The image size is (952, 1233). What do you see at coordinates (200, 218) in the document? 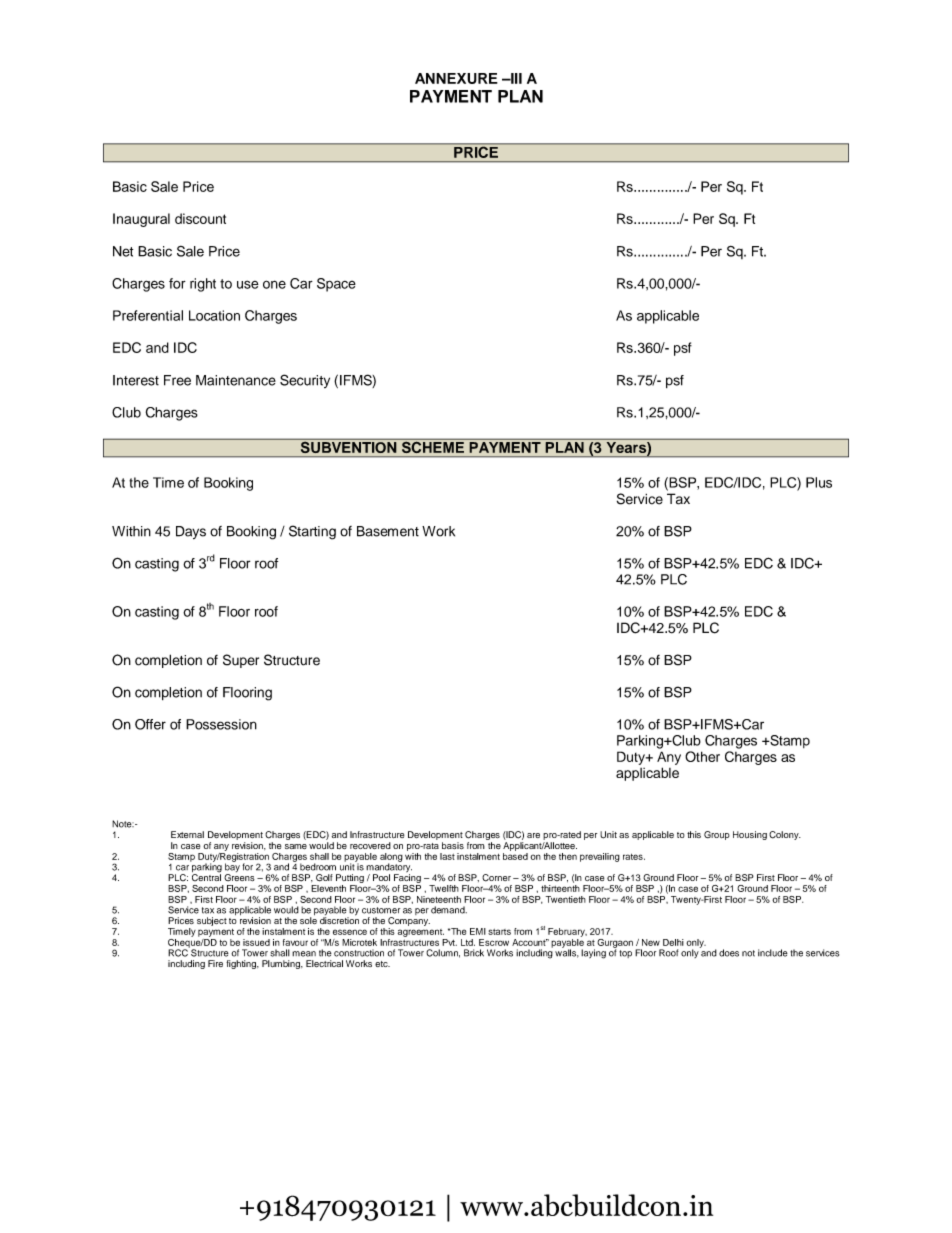
I see `discount` at bounding box center [200, 218].
